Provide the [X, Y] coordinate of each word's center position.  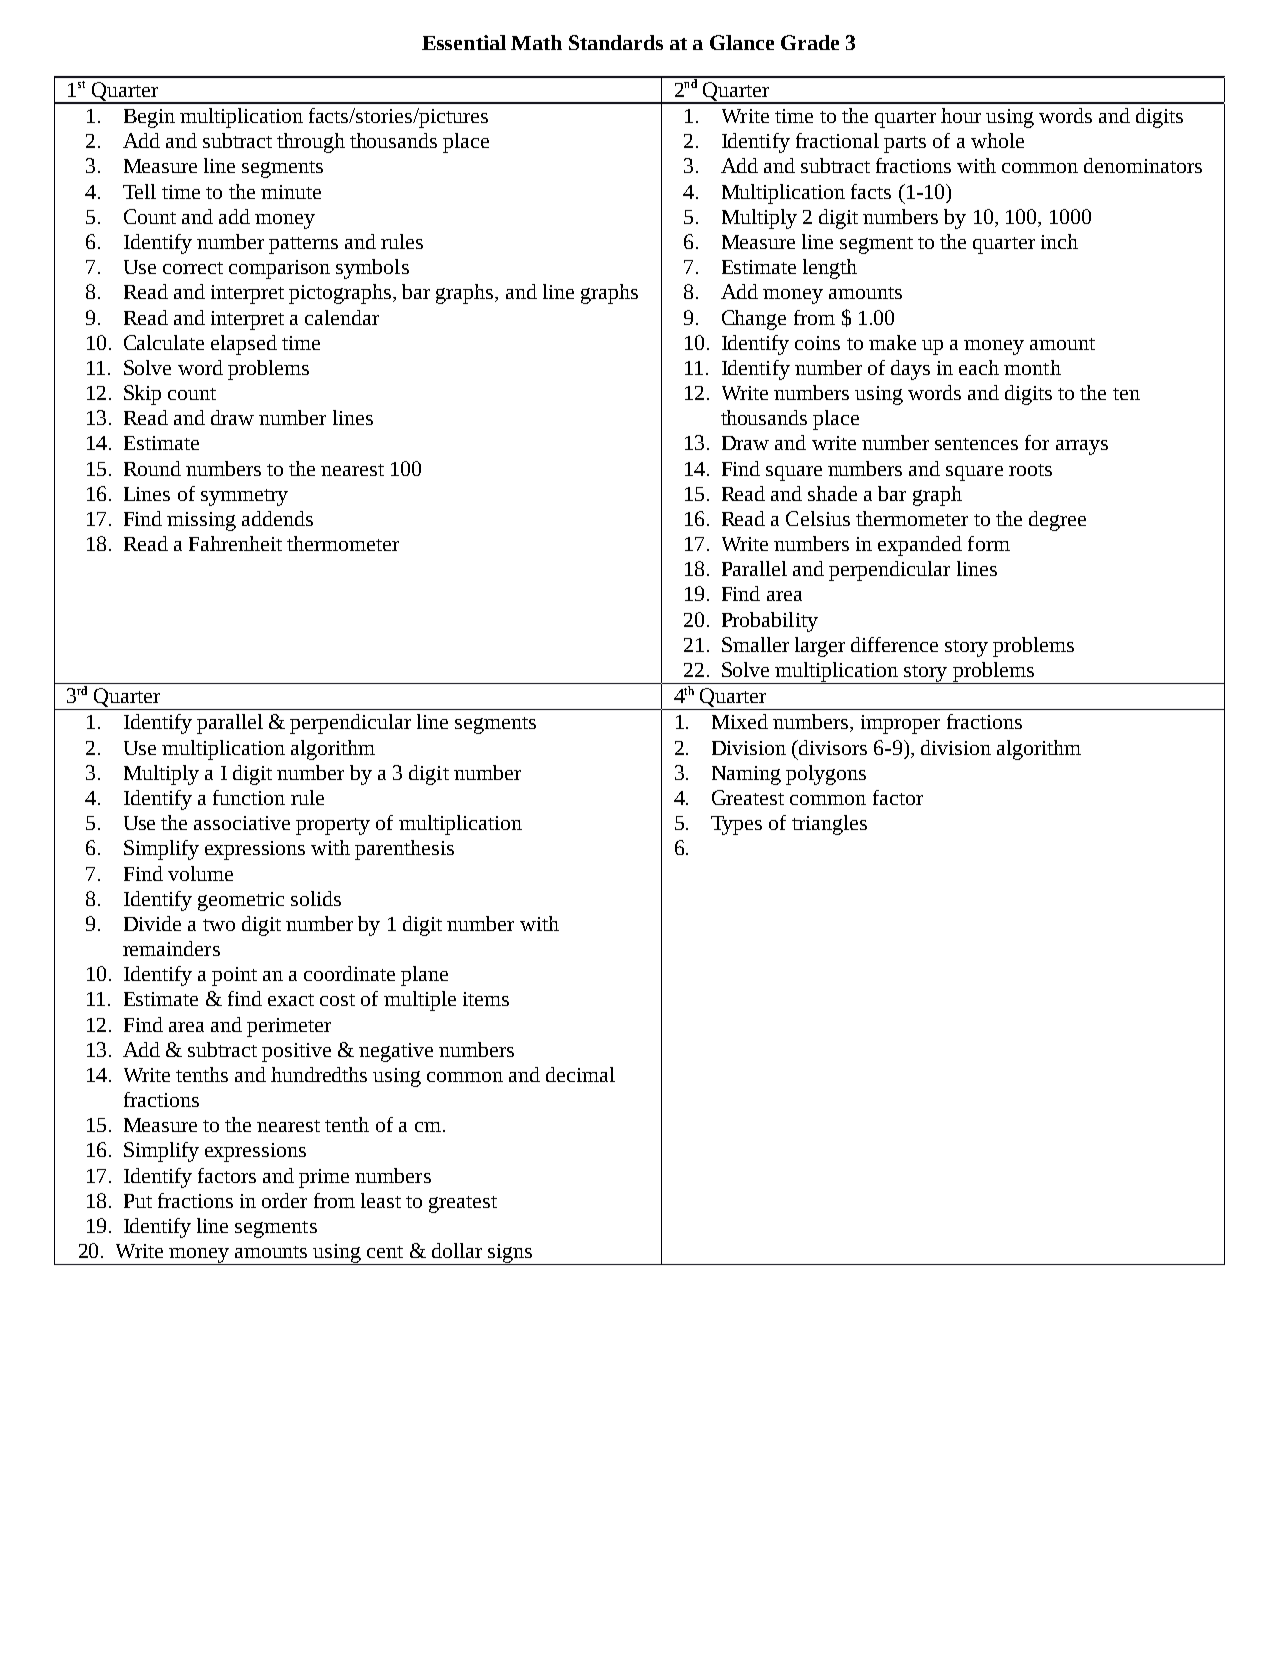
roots [1030, 470]
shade [832, 493]
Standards [616, 42]
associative [242, 823]
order [284, 1200]
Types [736, 825]
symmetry [244, 497]
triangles [829, 825]
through [311, 143]
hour [961, 115]
